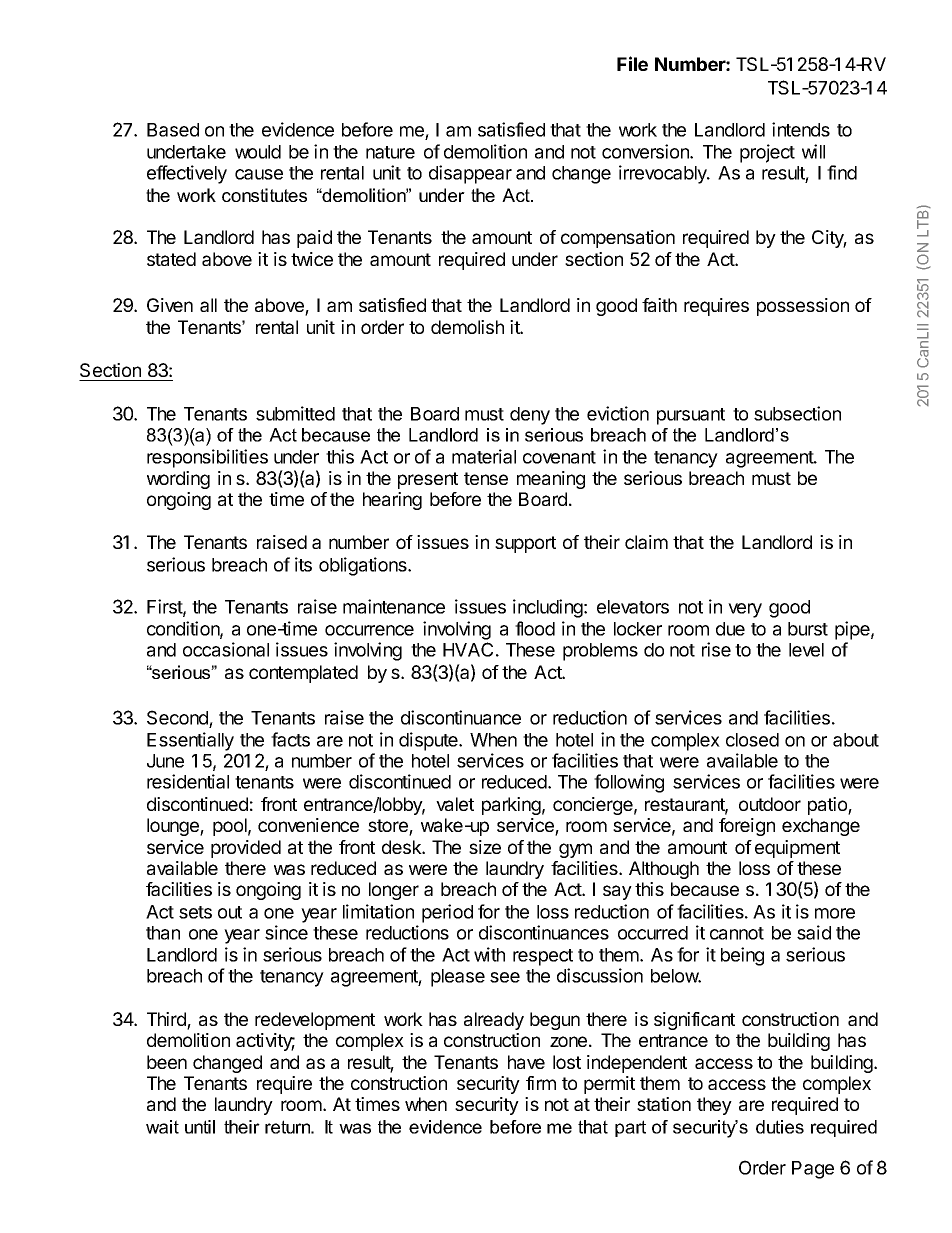 The width and height of the screenshot is (952, 1233). I want to click on occasional, so click(226, 649).
